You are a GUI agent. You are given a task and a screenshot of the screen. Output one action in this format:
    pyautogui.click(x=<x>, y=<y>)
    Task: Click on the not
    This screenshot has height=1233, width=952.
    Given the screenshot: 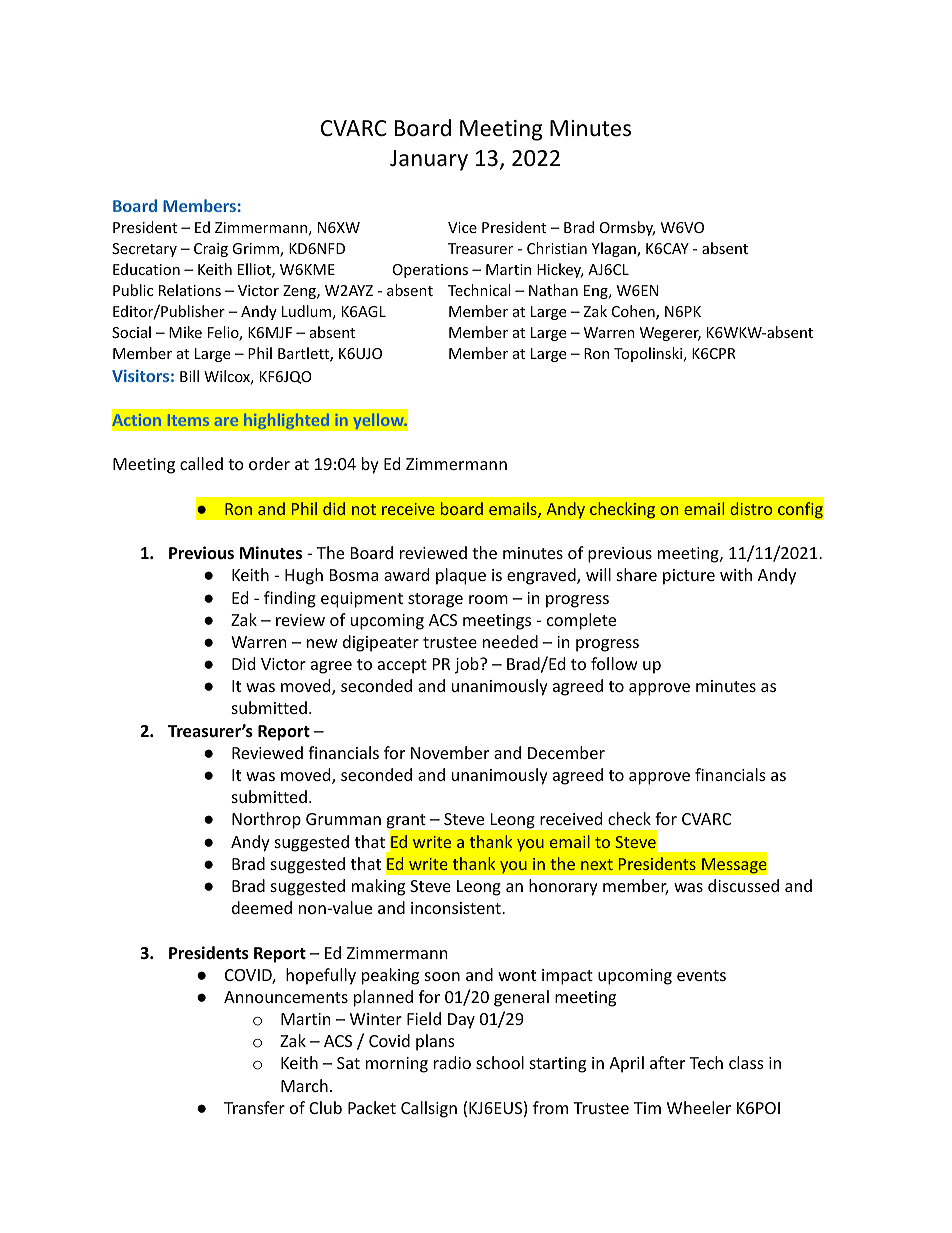 What is the action you would take?
    pyautogui.click(x=364, y=509)
